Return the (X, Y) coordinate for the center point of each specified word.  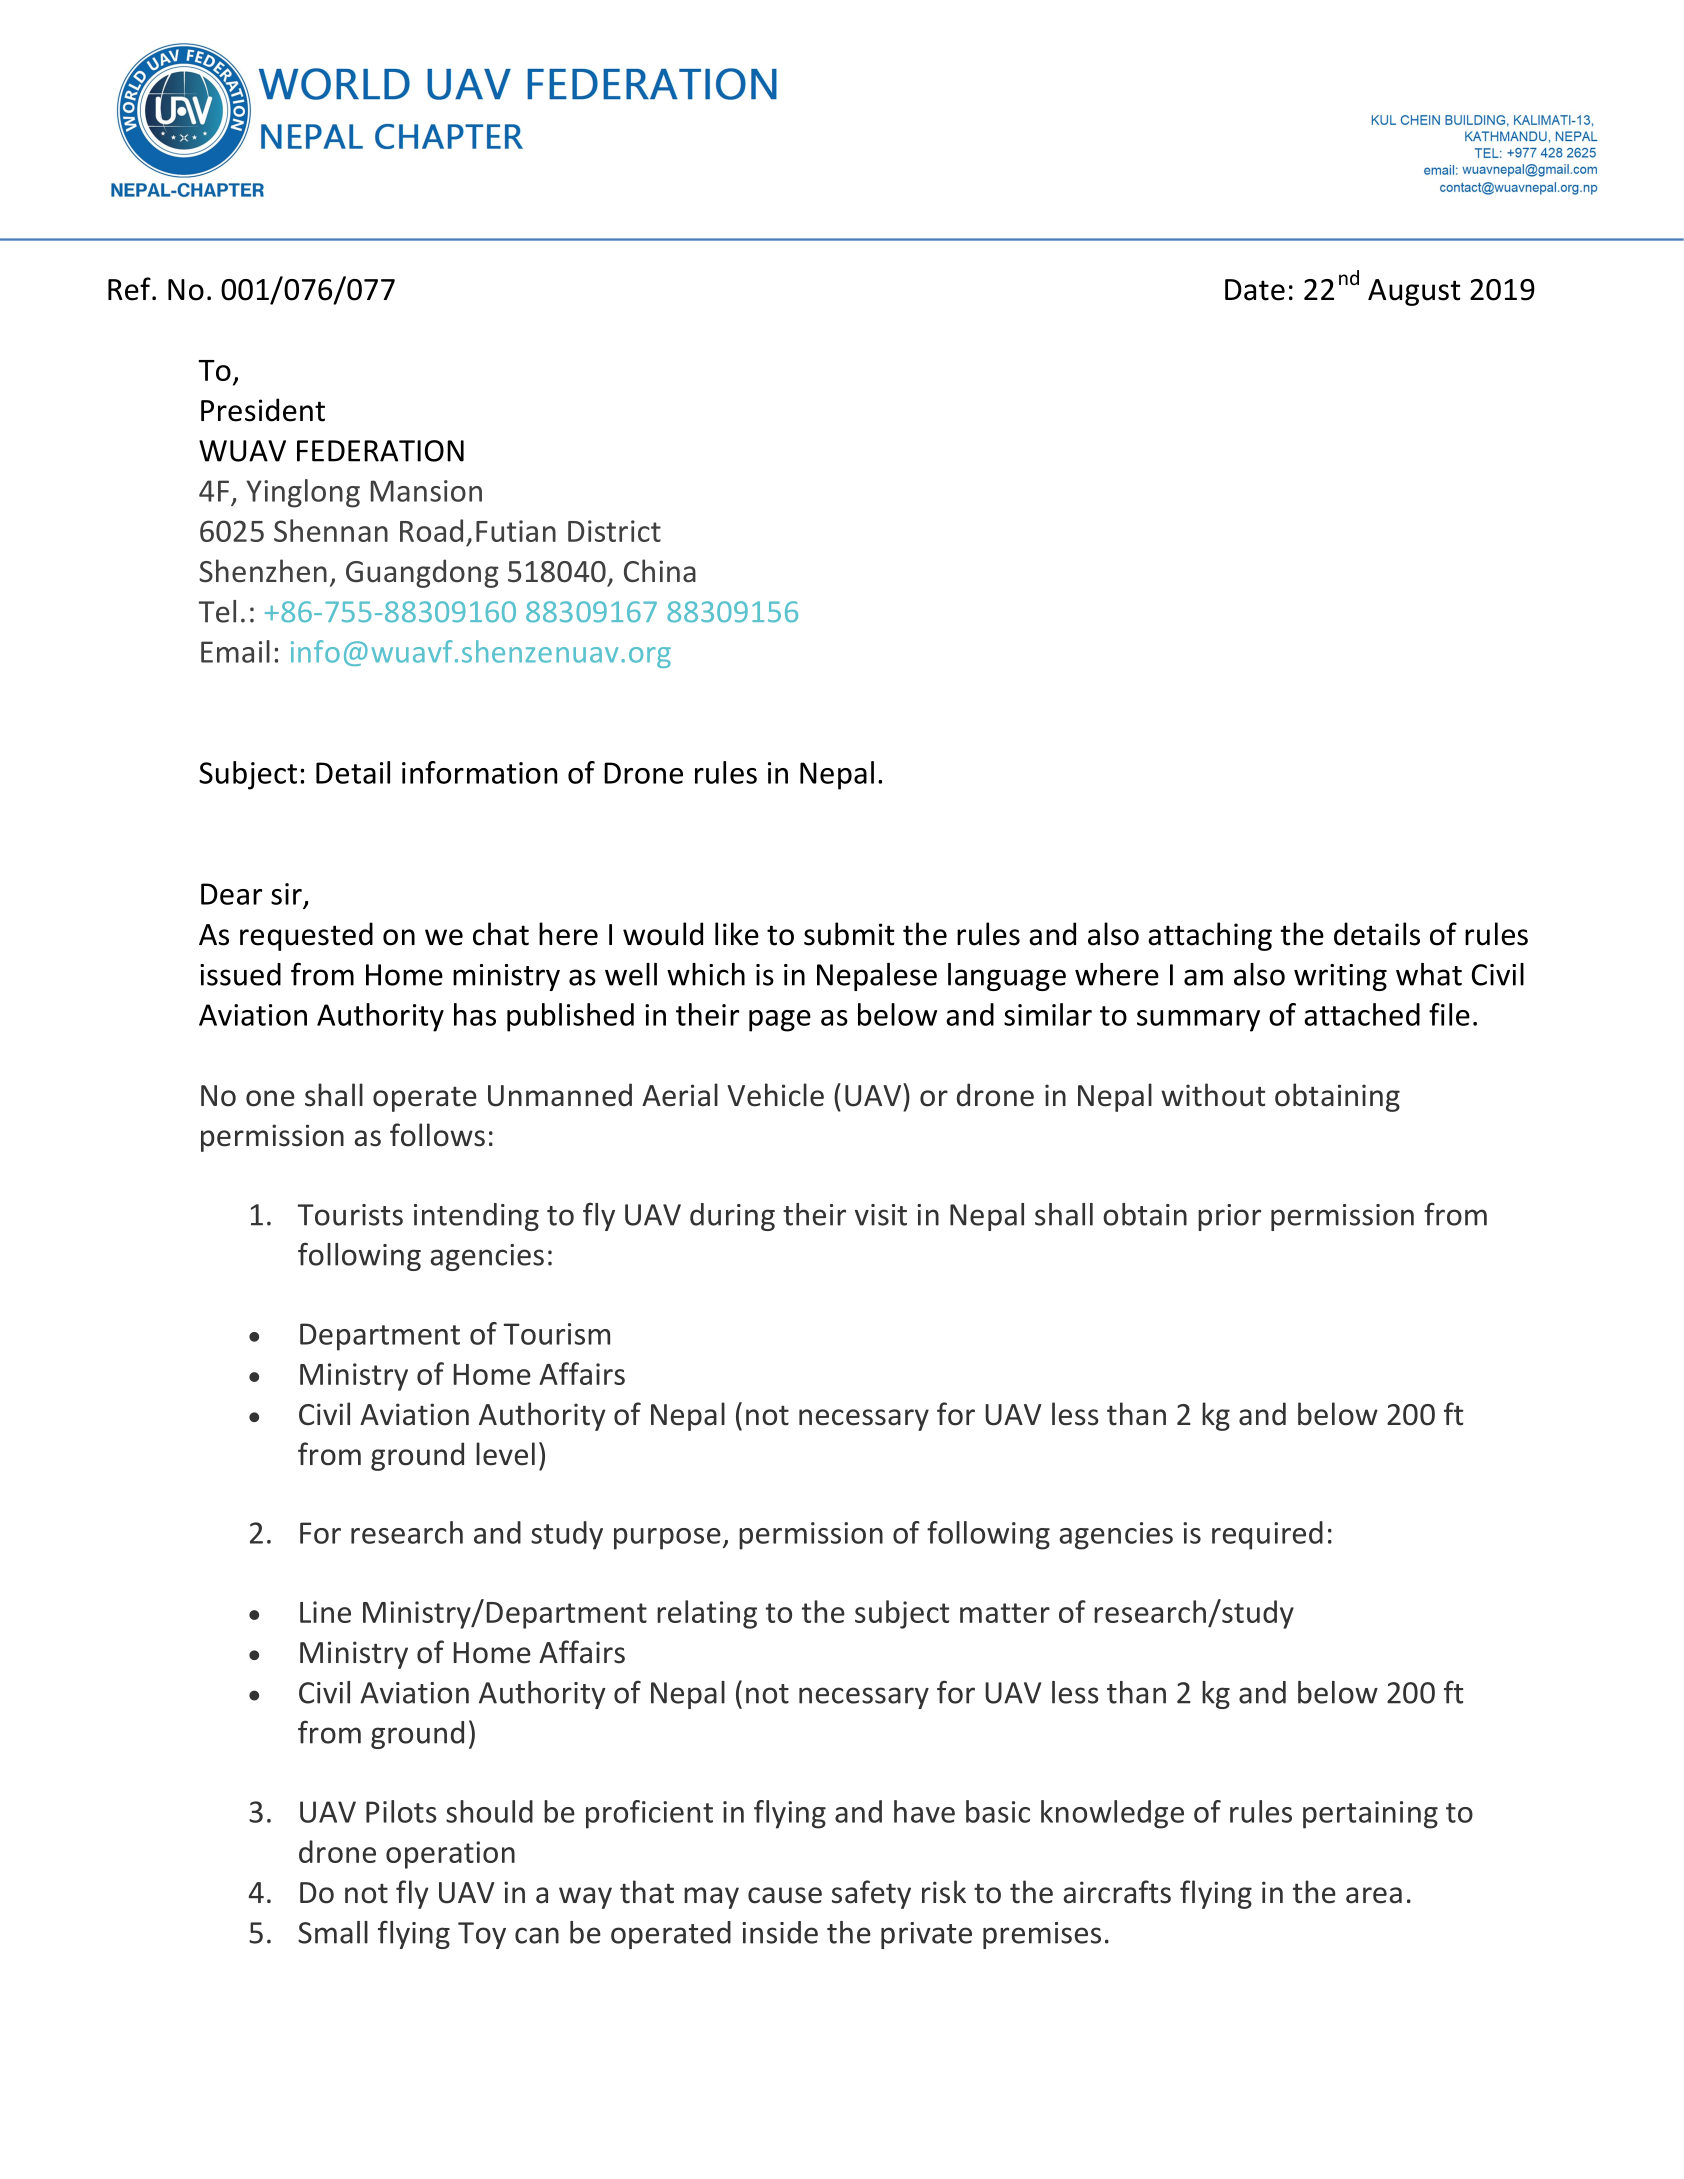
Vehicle (775, 1095)
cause (785, 1895)
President (263, 410)
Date (1255, 290)
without (1213, 1095)
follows (437, 1135)
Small (333, 1932)
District (614, 531)
